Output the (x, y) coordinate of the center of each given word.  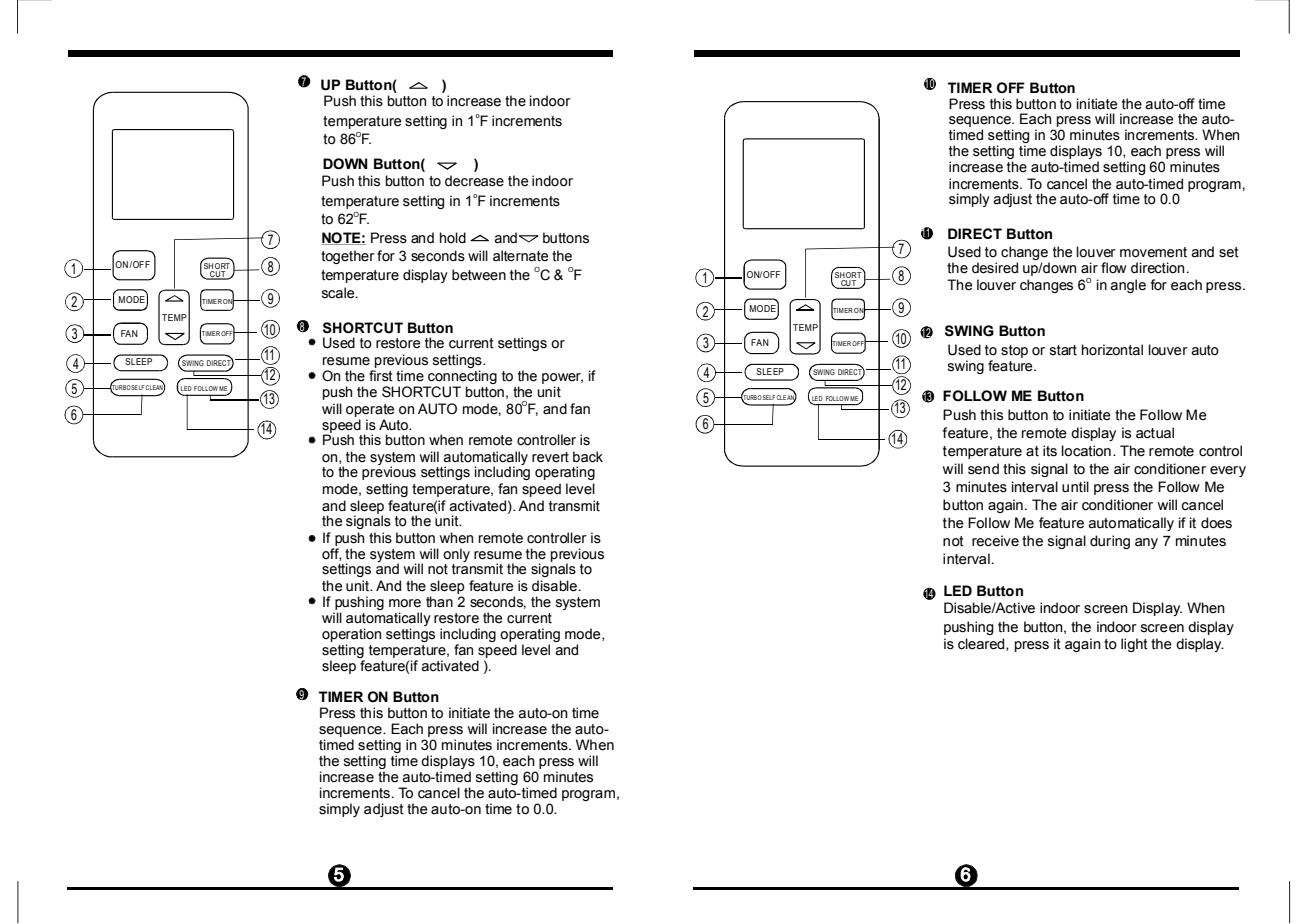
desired (995, 268)
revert (550, 457)
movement (1153, 252)
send (983, 469)
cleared (982, 644)
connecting (462, 377)
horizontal (1112, 350)
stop (1014, 351)
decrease (474, 181)
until (1075, 487)
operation (351, 636)
